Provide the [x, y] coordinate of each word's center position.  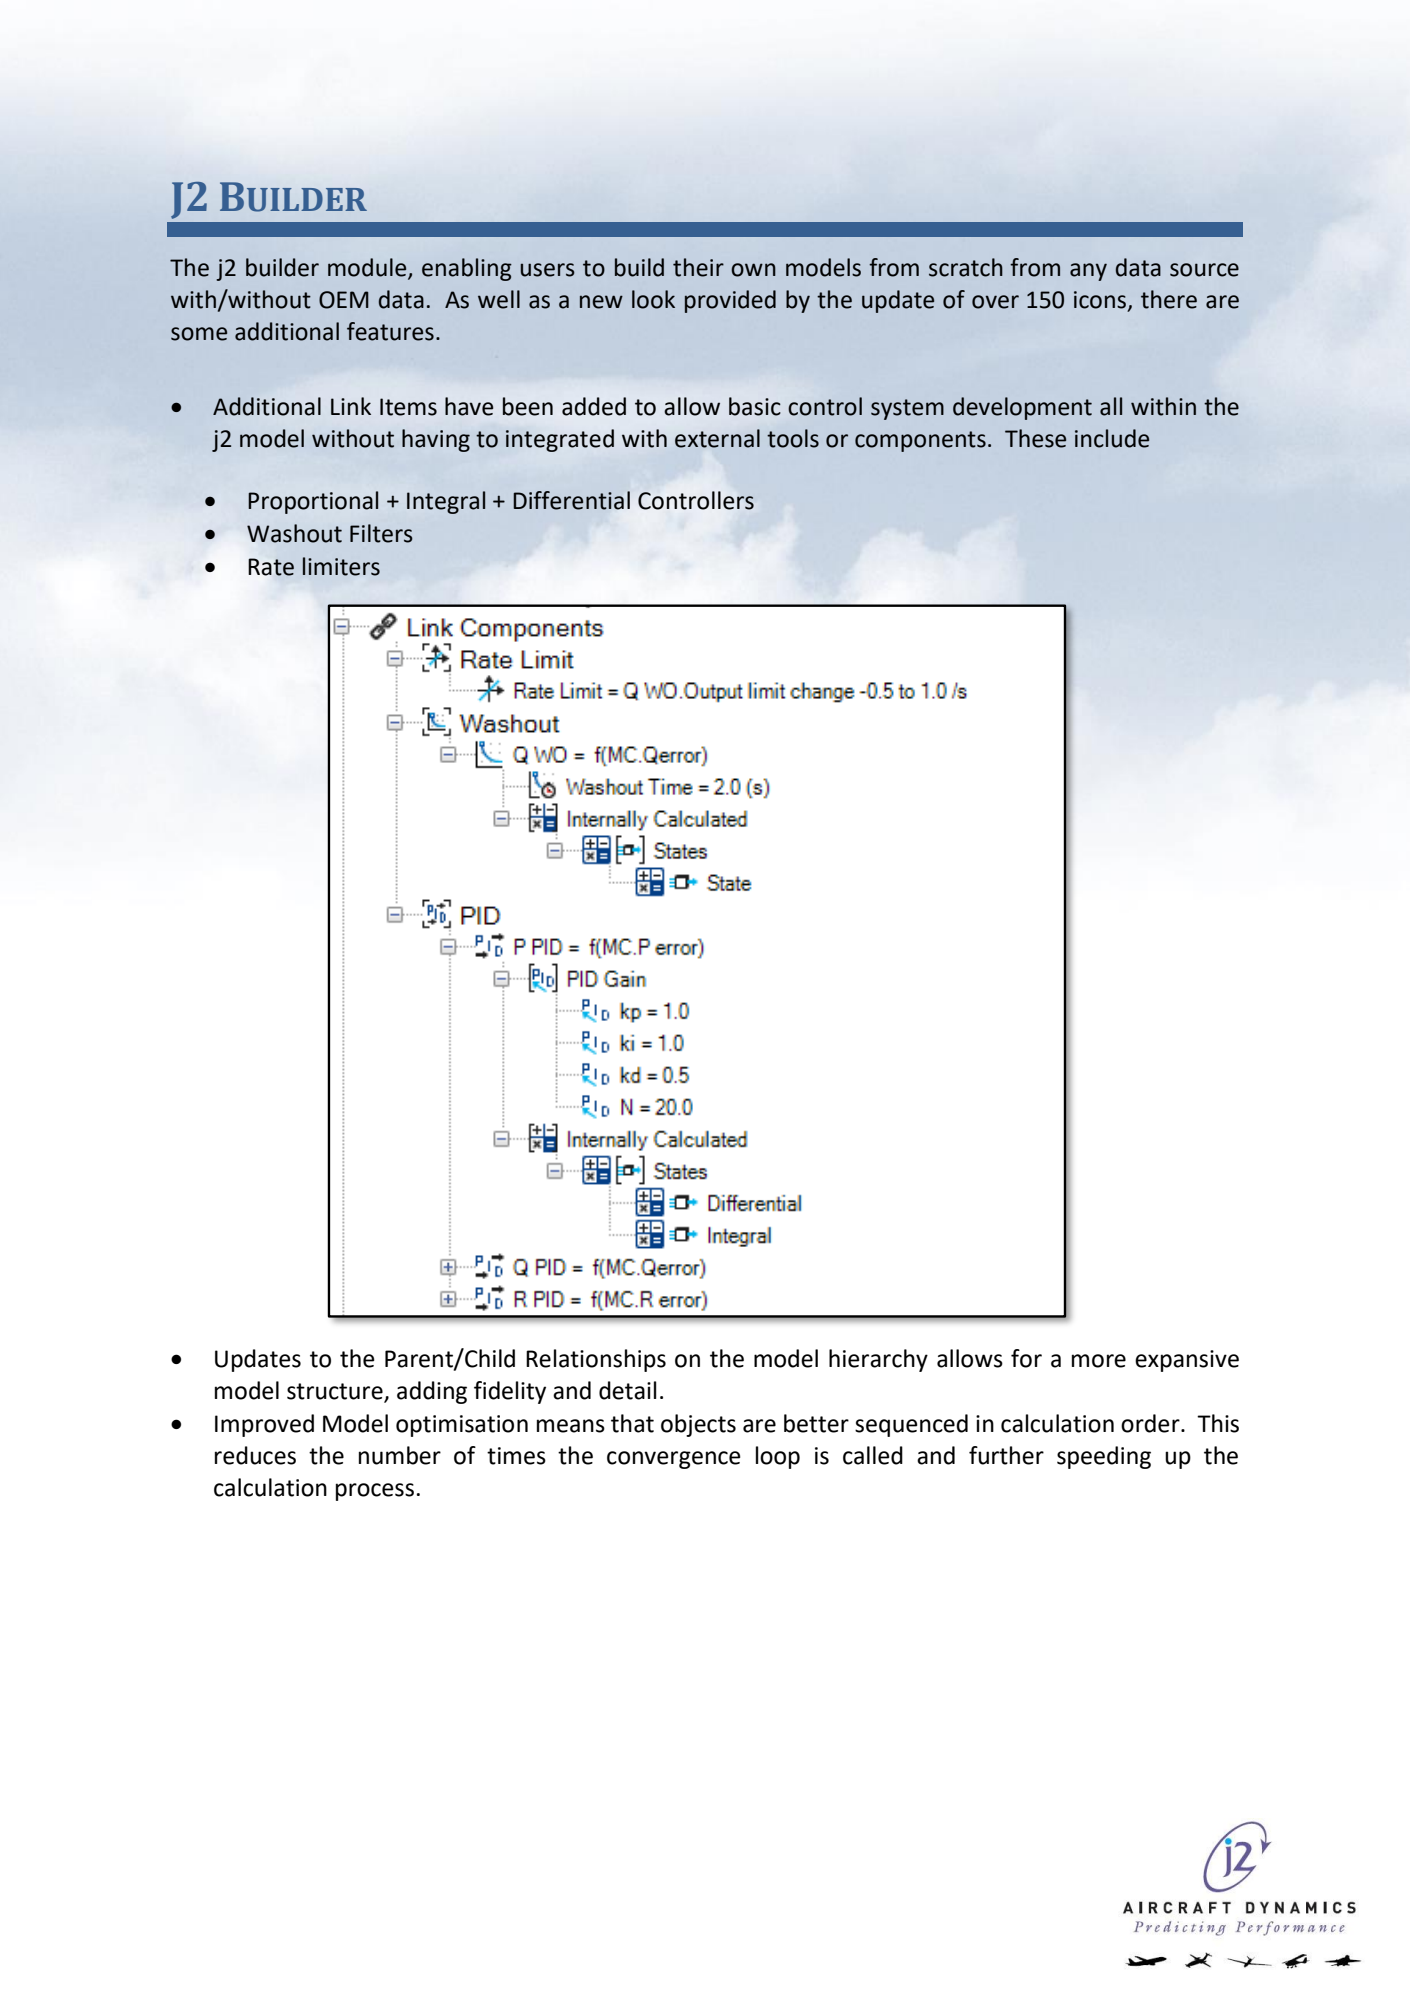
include [1112, 438]
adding [432, 1392]
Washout [294, 533]
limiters [341, 566]
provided [730, 301]
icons [1100, 300]
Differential [571, 500]
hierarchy [878, 1360]
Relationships [596, 1360]
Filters [381, 533]
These [1035, 438]
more [1099, 1361]
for [1026, 1358]
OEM [344, 300]
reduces [255, 1455]
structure [336, 1392]
